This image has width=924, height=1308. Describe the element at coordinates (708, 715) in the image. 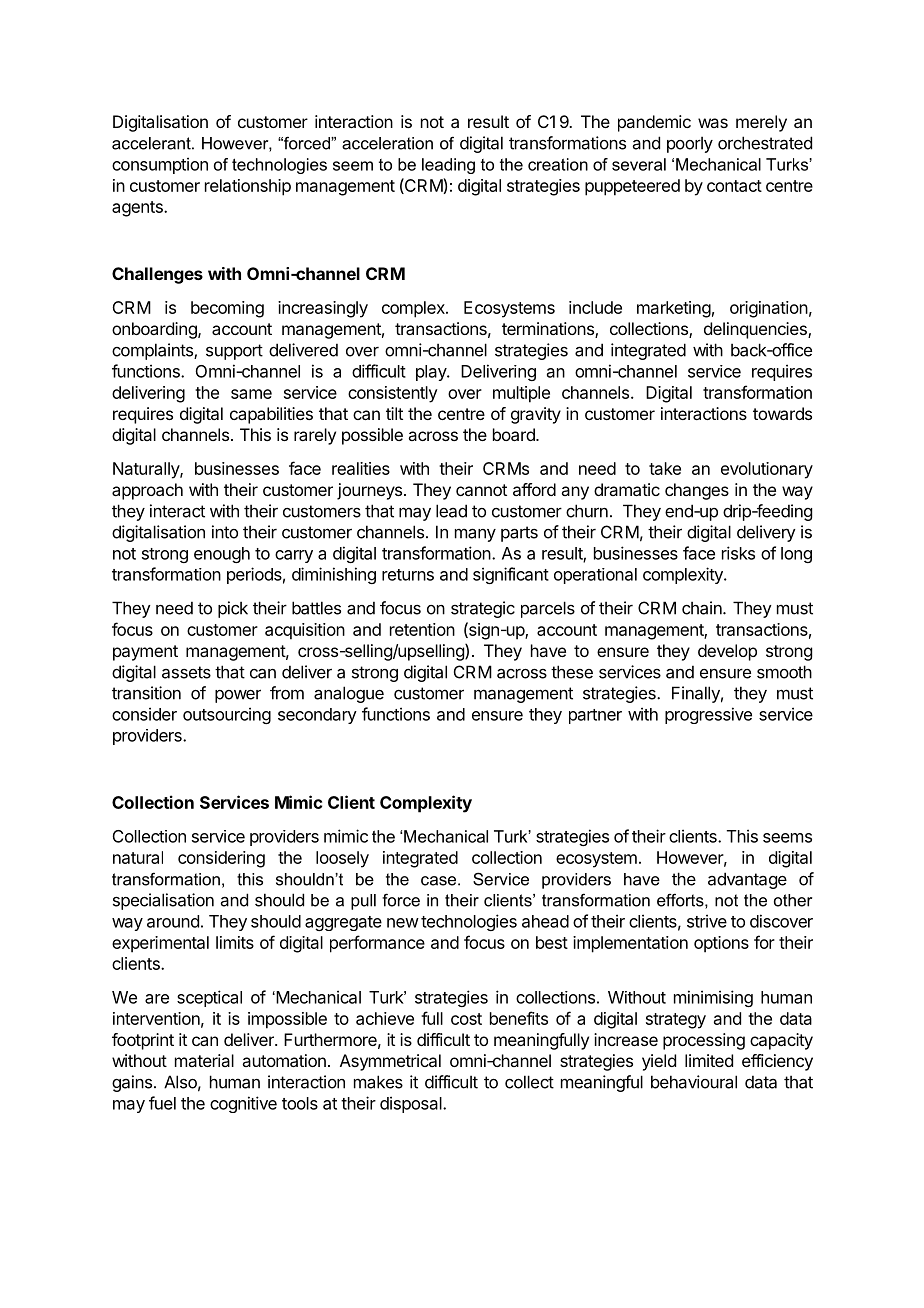

I see `progressive` at that location.
